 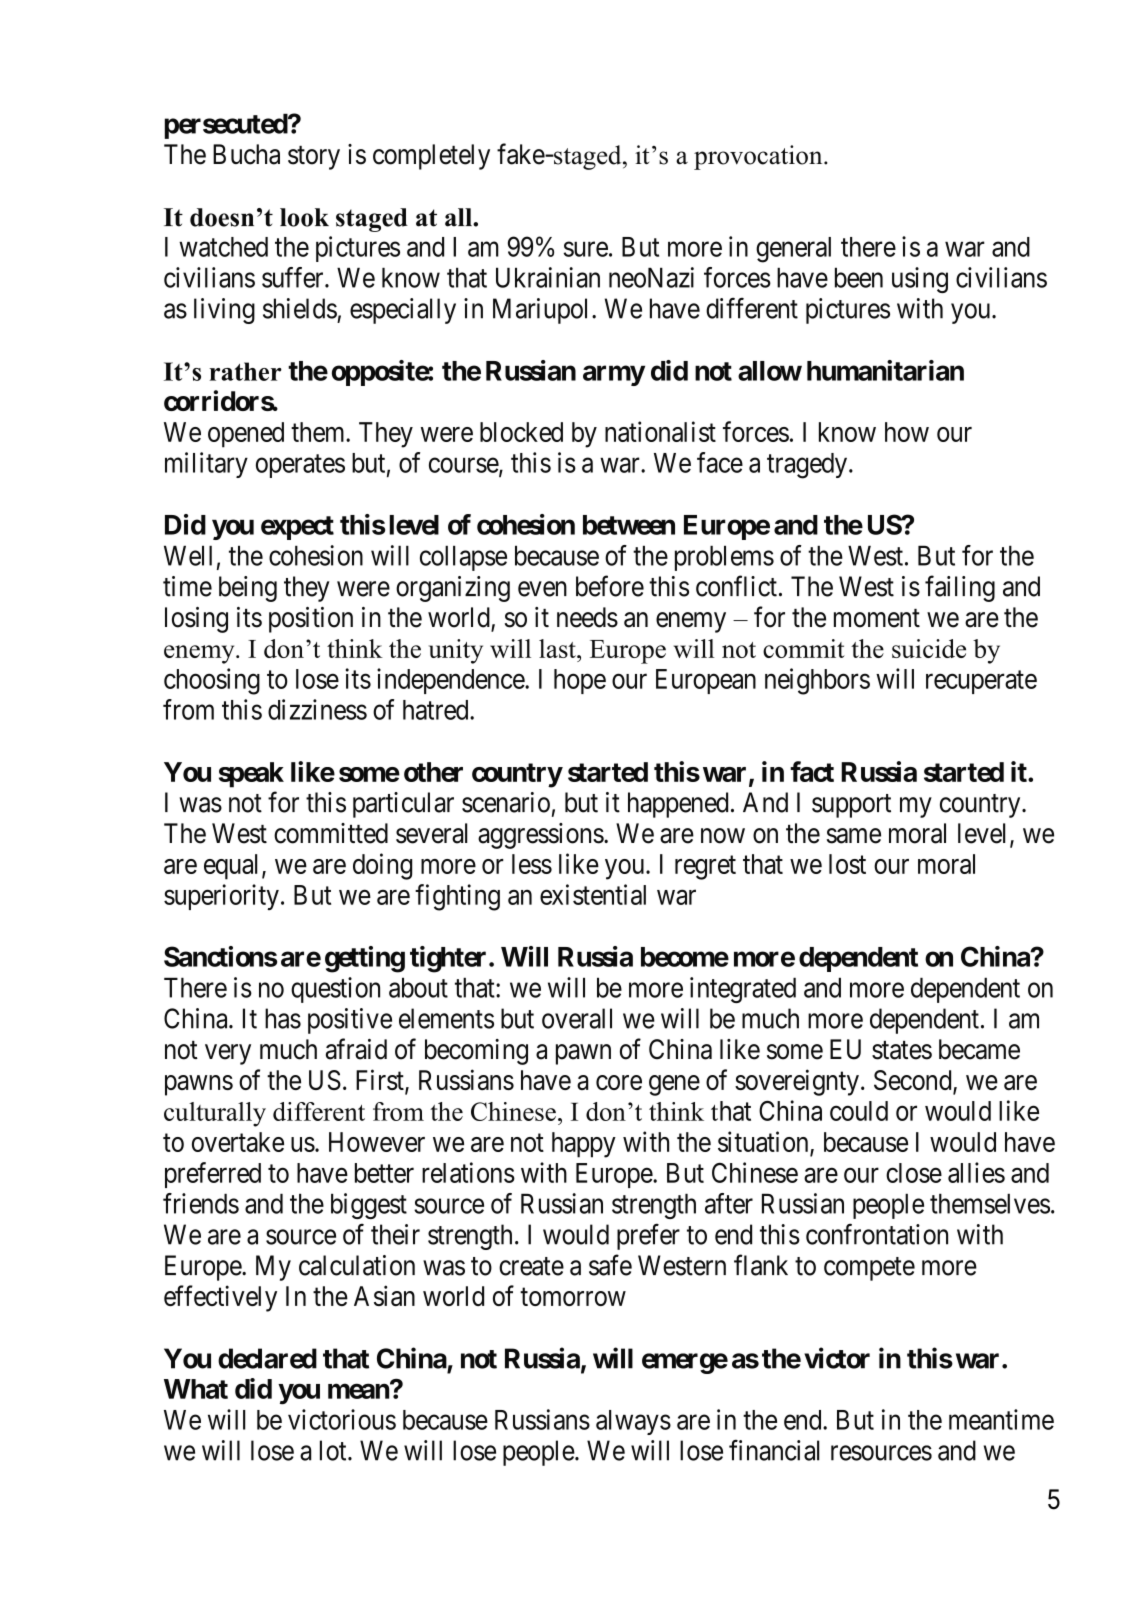 I want to click on support, so click(x=851, y=806).
